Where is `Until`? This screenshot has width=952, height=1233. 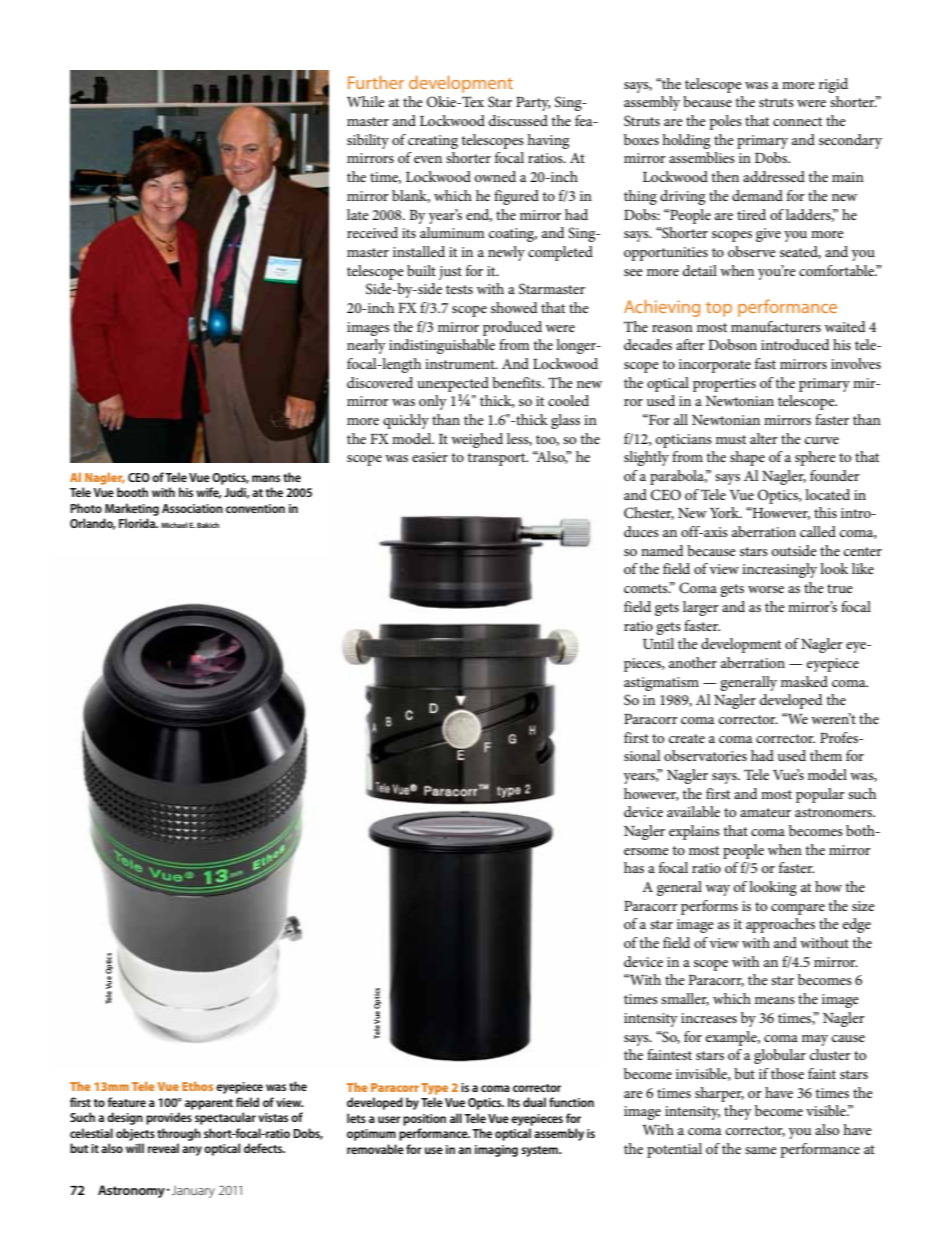 Until is located at coordinates (658, 643).
